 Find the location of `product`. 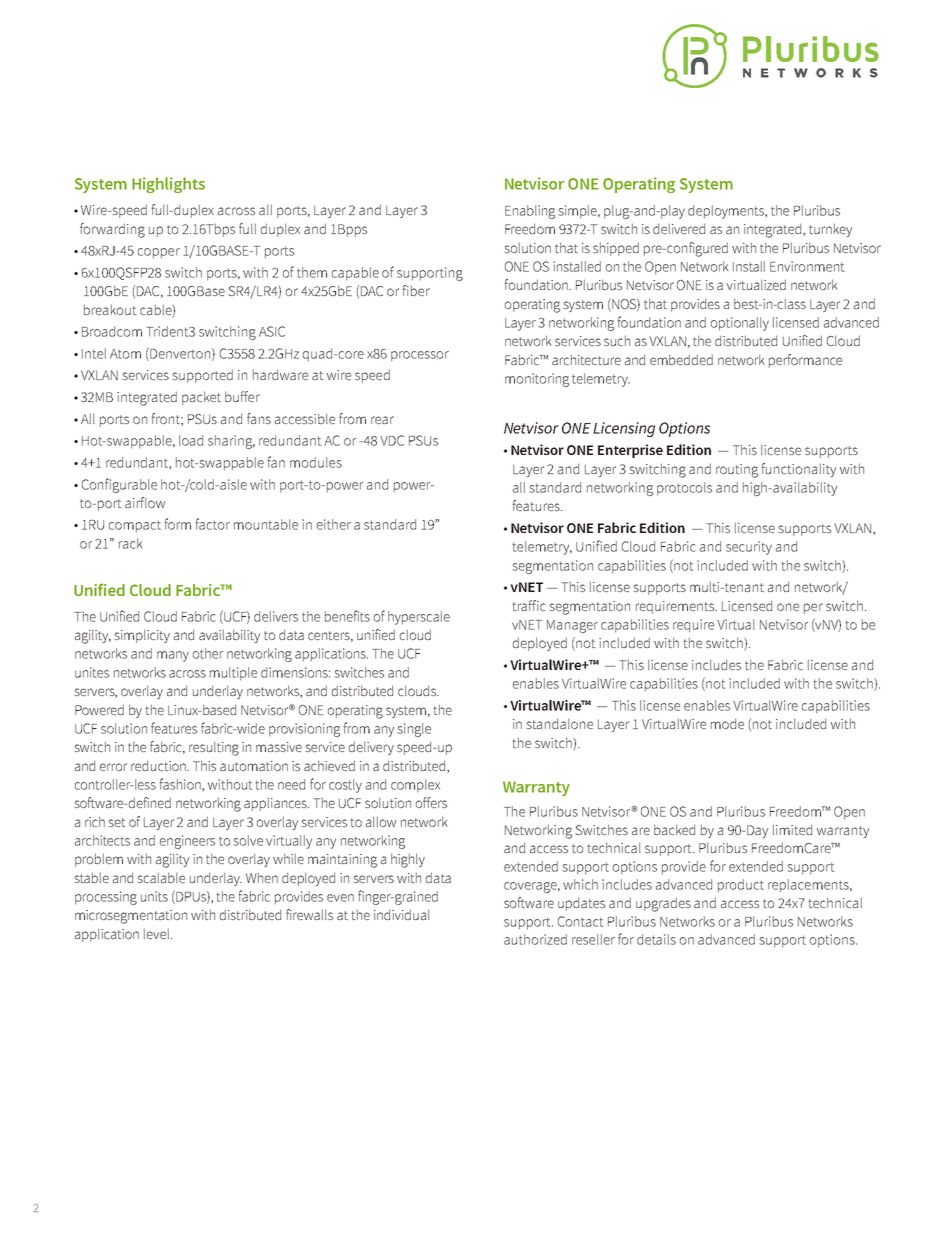

product is located at coordinates (741, 886).
